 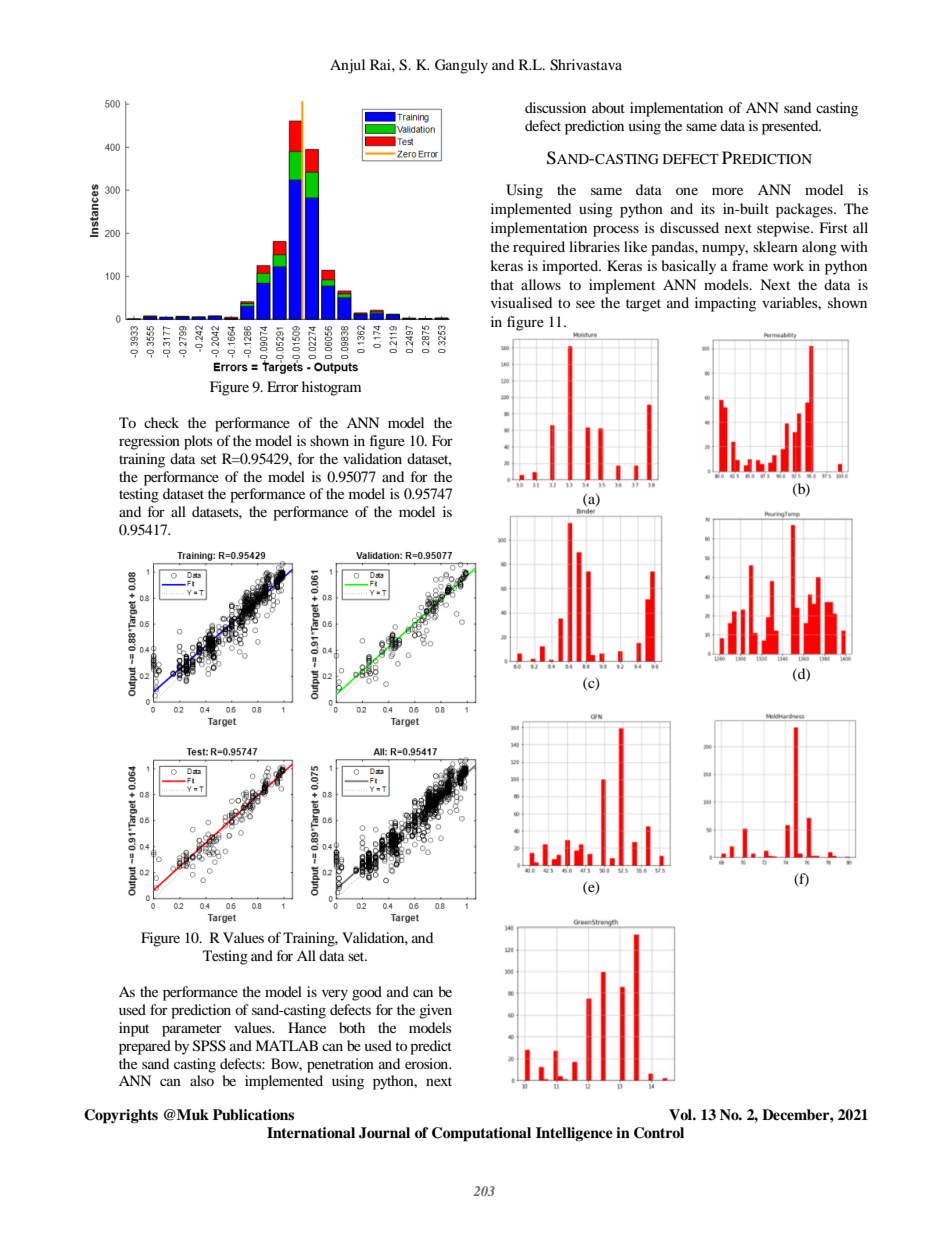 What do you see at coordinates (725, 304) in the page?
I see `impacting` at bounding box center [725, 304].
